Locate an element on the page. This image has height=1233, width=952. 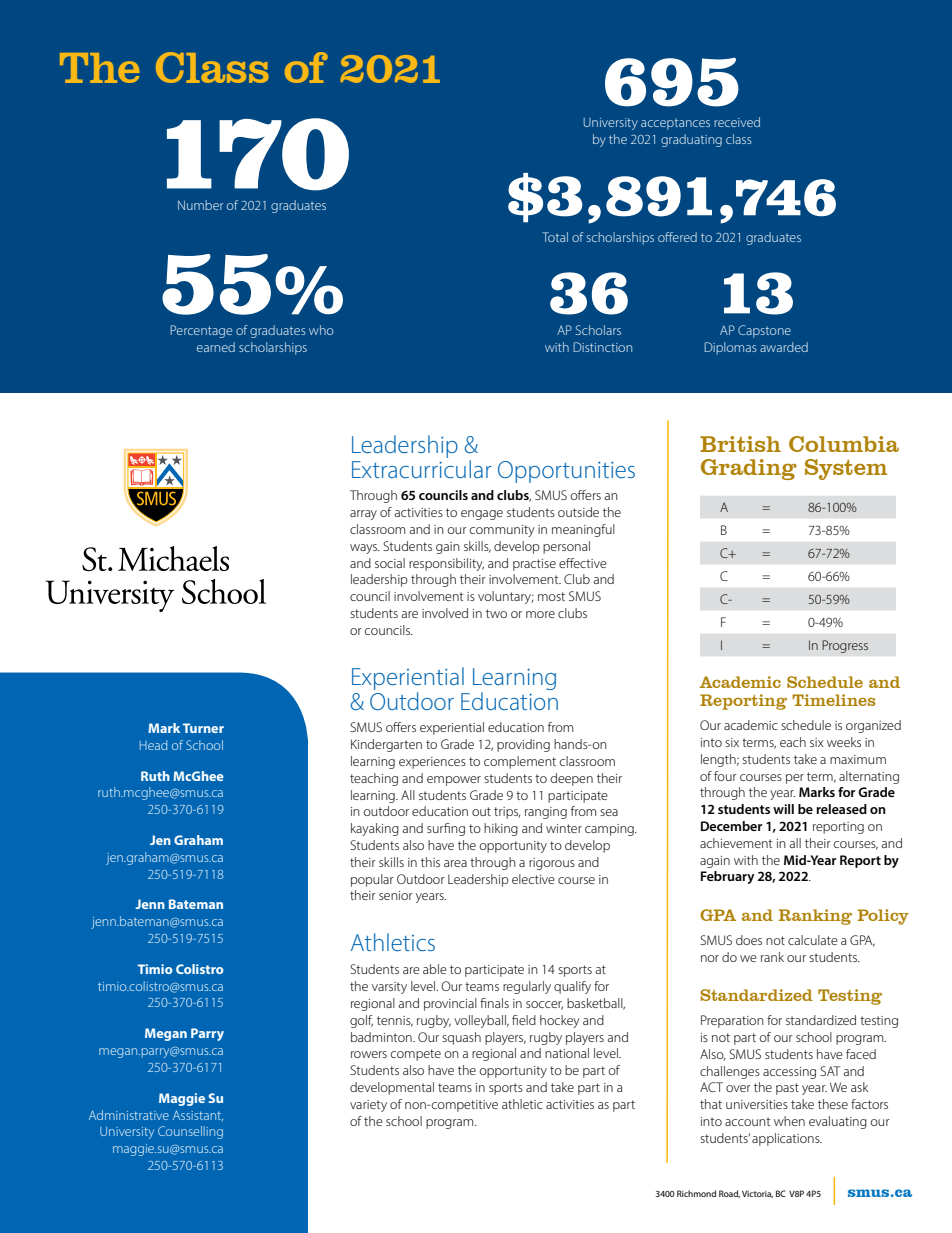
Number is located at coordinates (200, 205).
